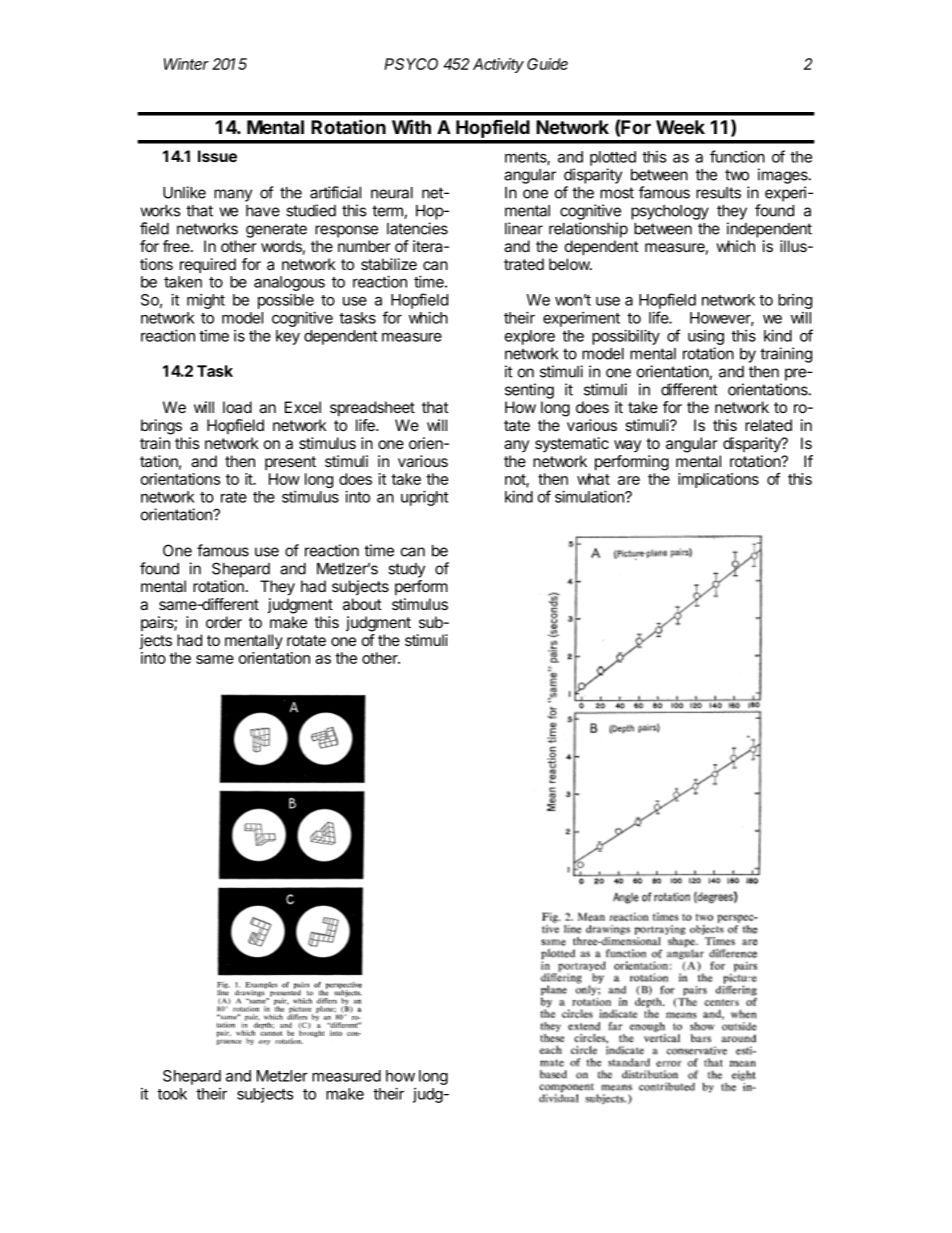 The width and height of the page is (952, 1233). What do you see at coordinates (680, 127) in the page?
I see `Week` at bounding box center [680, 127].
